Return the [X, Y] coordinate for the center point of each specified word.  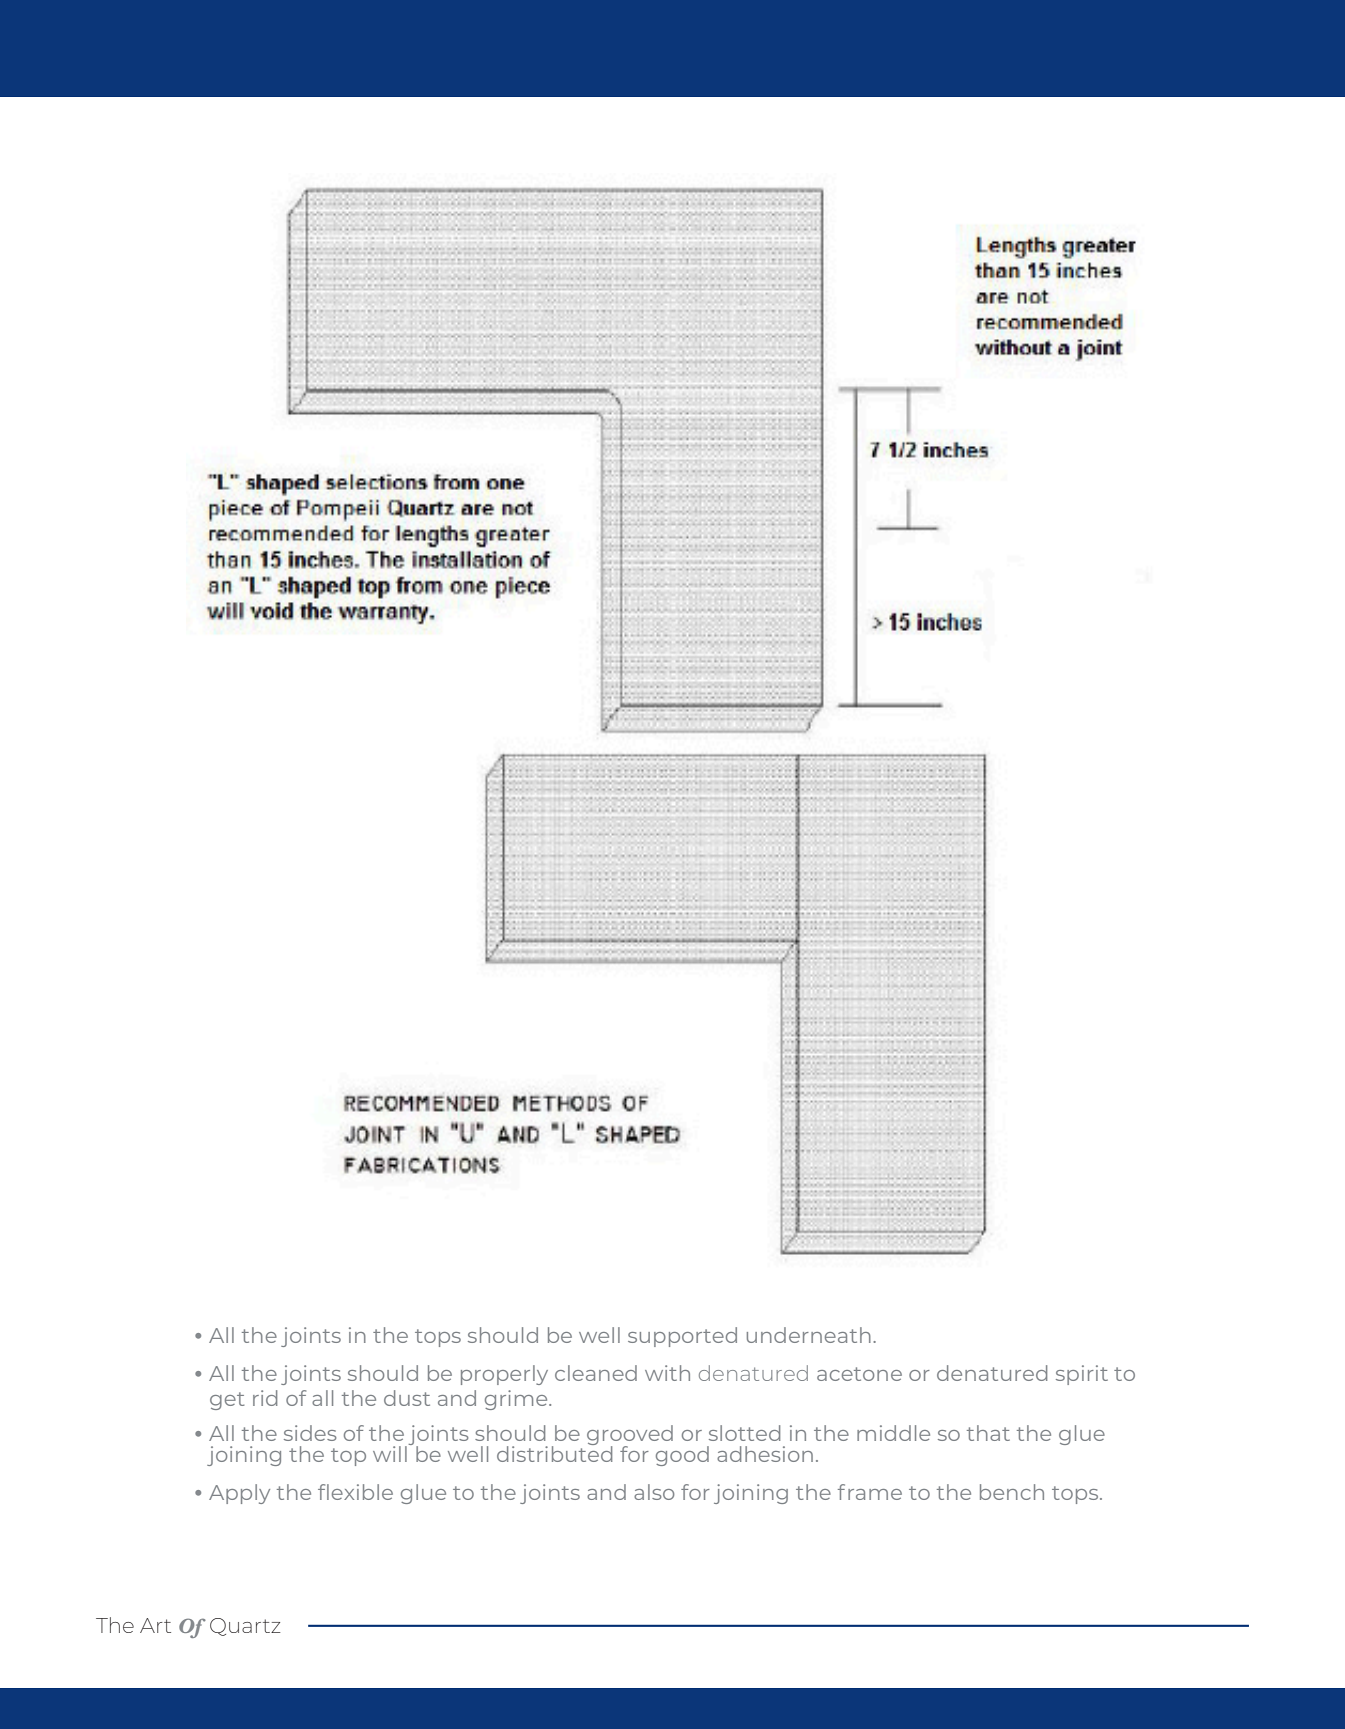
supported [682, 1337]
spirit [1082, 1375]
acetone [859, 1374]
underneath [809, 1335]
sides [310, 1433]
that [988, 1433]
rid [265, 1398]
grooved [630, 1436]
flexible [355, 1492]
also [654, 1492]
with [667, 1373]
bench [1012, 1492]
